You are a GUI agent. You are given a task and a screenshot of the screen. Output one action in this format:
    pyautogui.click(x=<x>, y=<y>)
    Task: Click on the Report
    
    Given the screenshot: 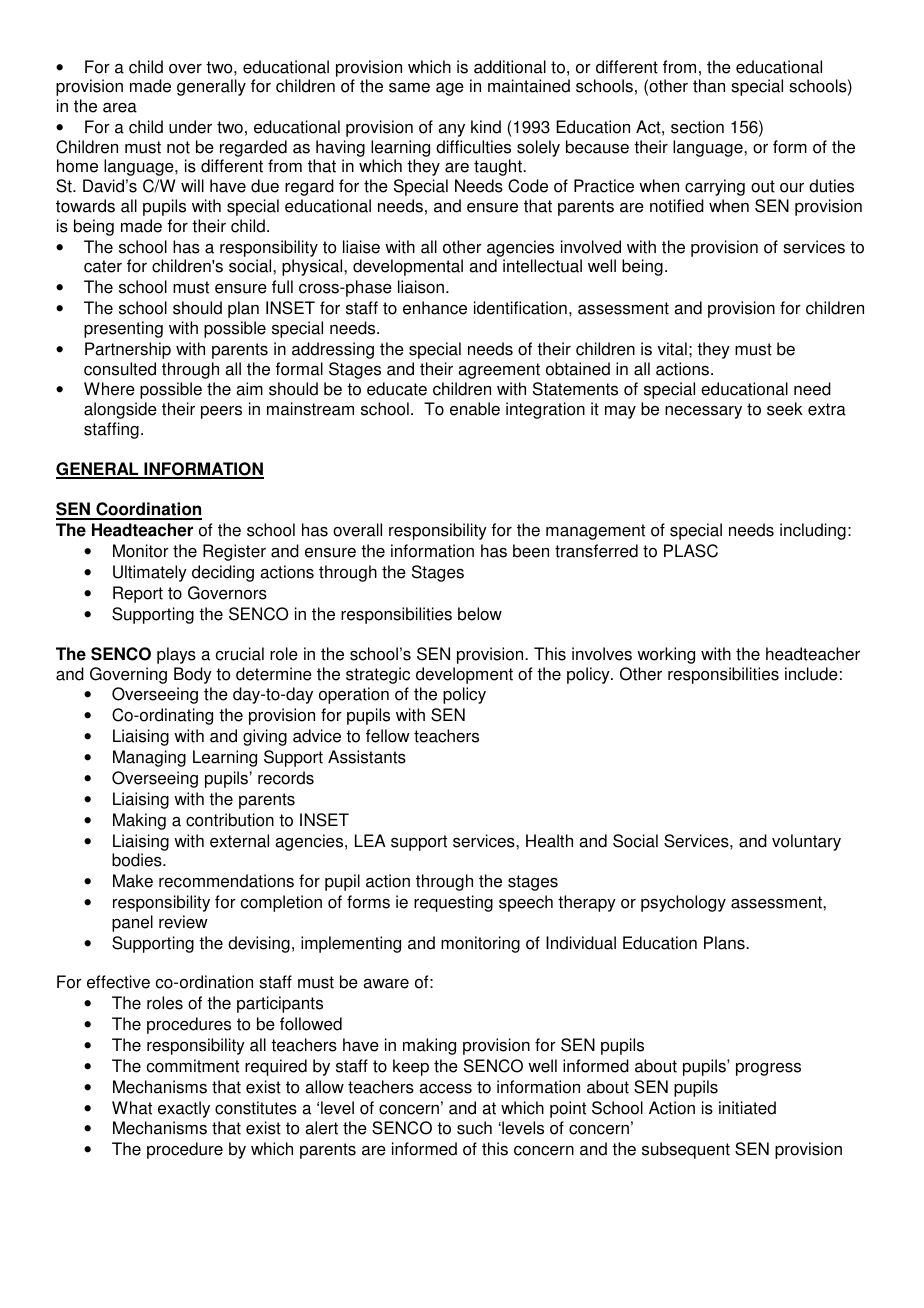 What is the action you would take?
    pyautogui.click(x=138, y=594)
